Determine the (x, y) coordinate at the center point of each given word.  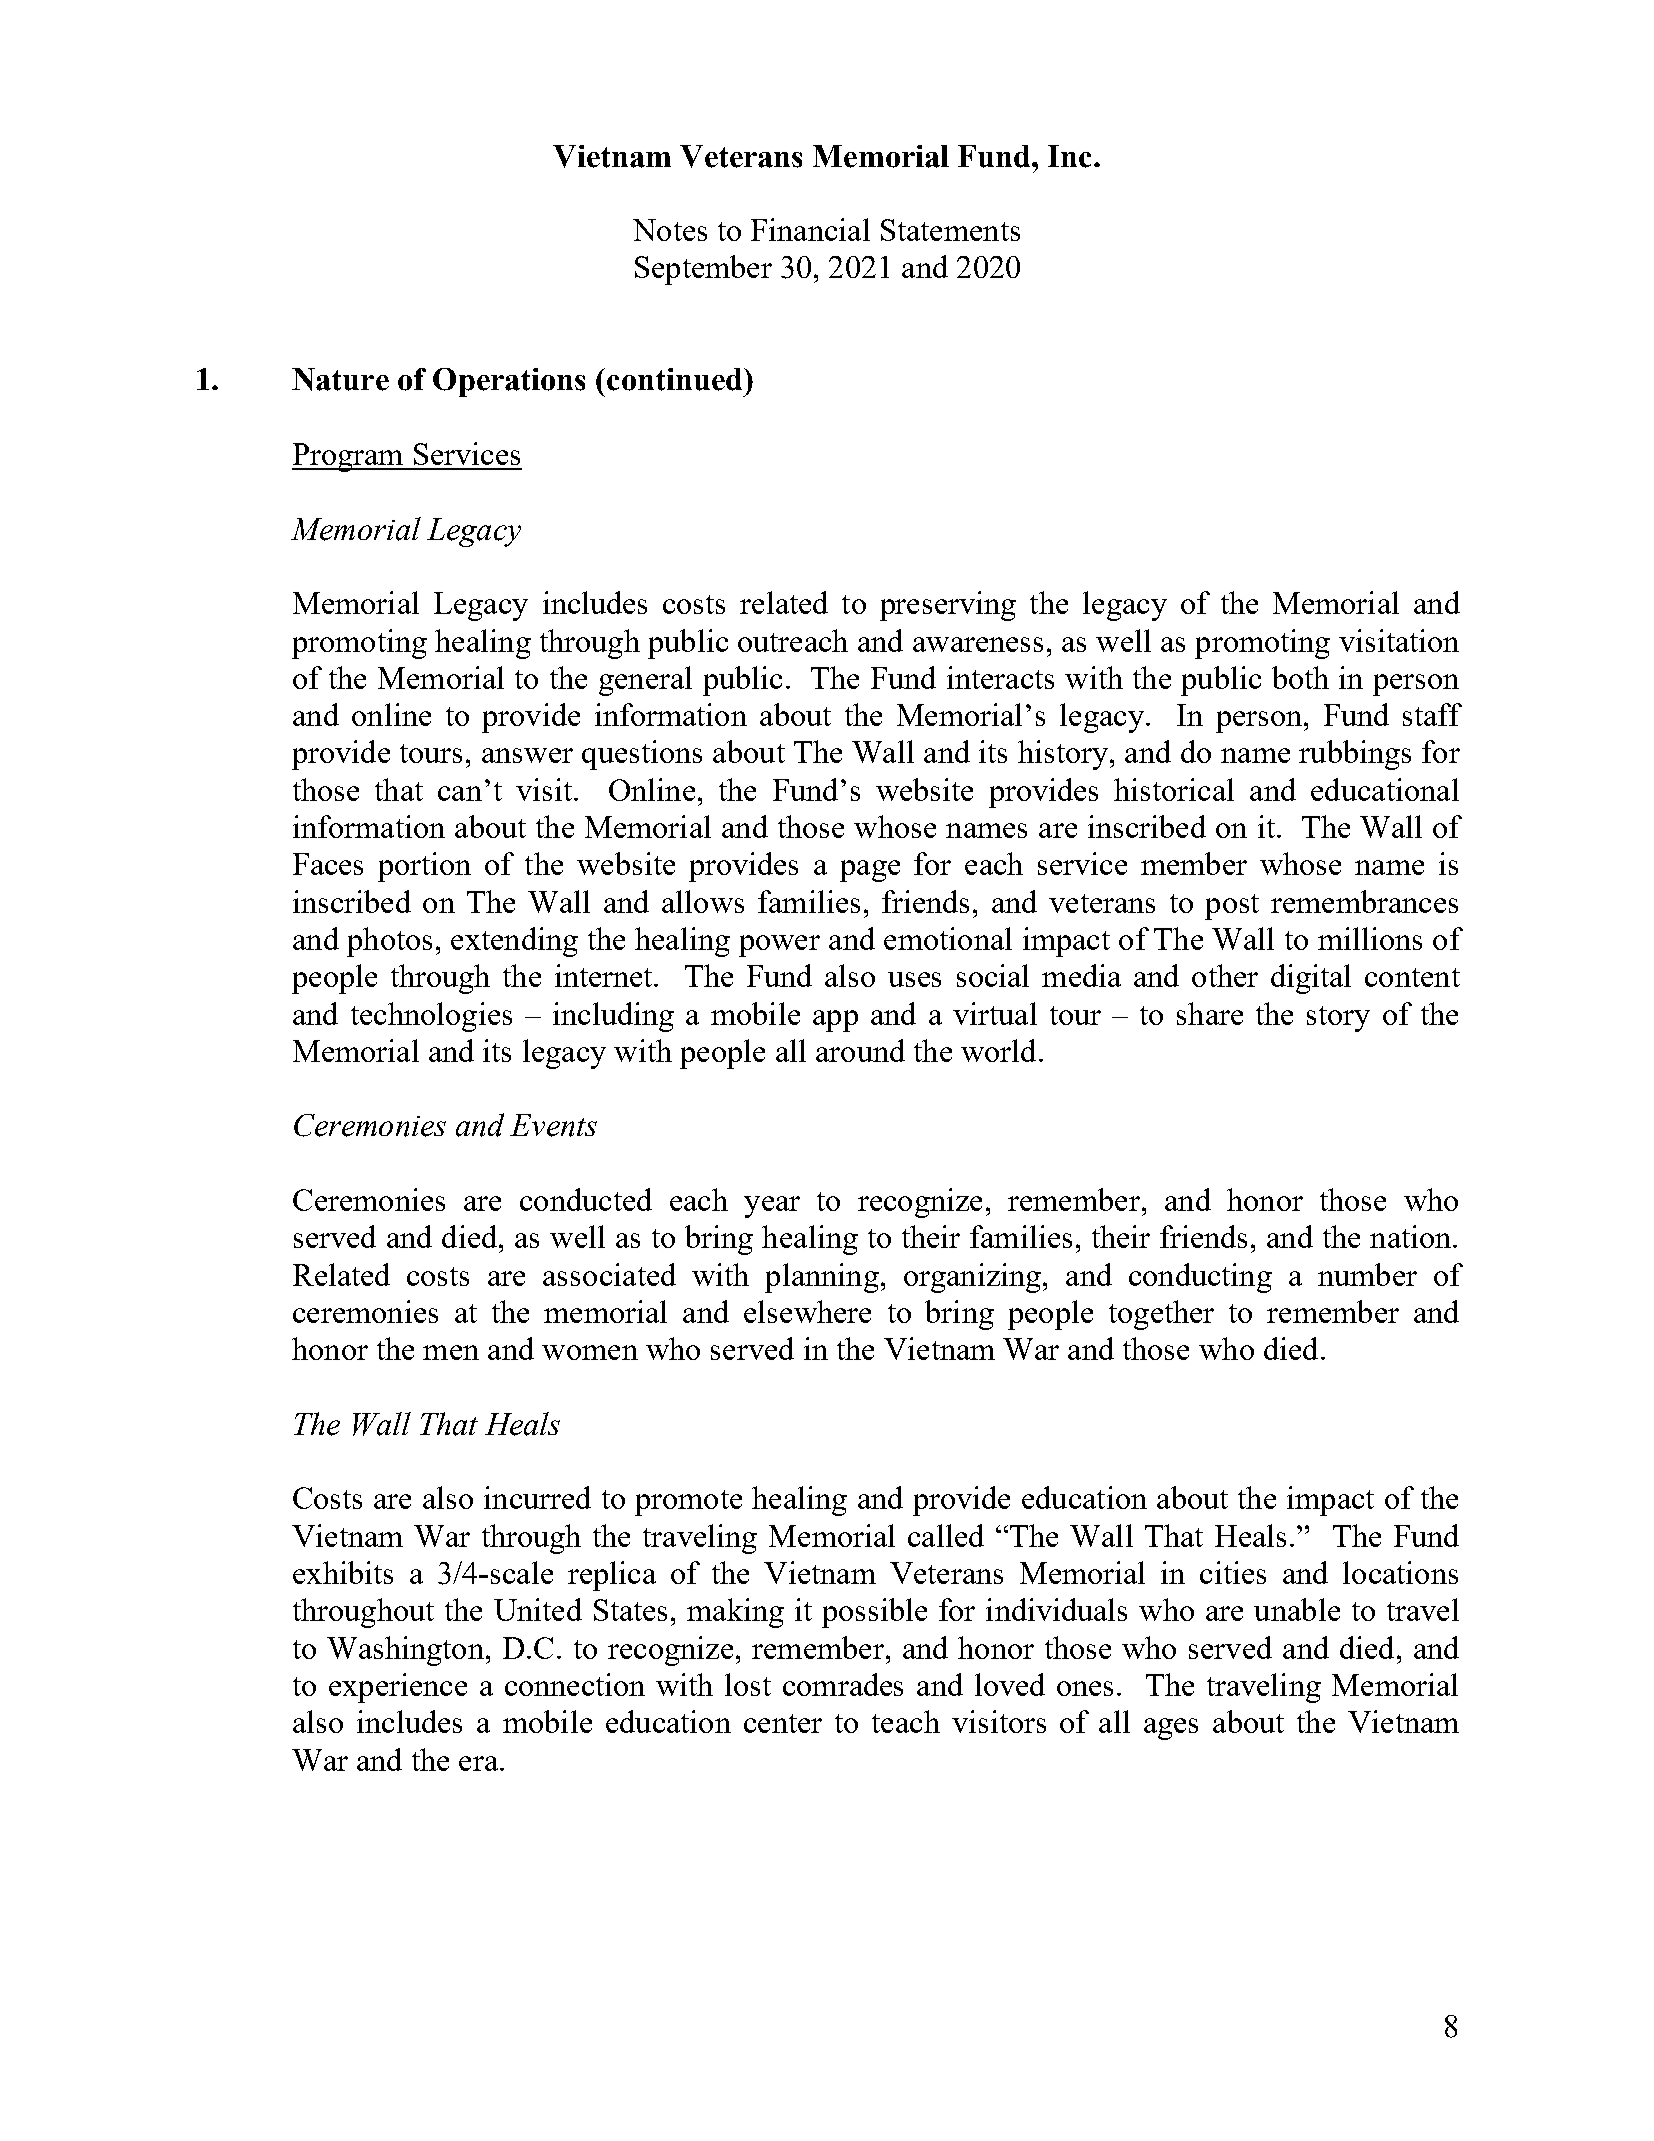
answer (527, 755)
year (772, 1207)
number (1367, 1274)
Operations (509, 382)
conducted (586, 1199)
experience (398, 1688)
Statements (950, 230)
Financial (810, 229)
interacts (1000, 677)
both (1300, 677)
